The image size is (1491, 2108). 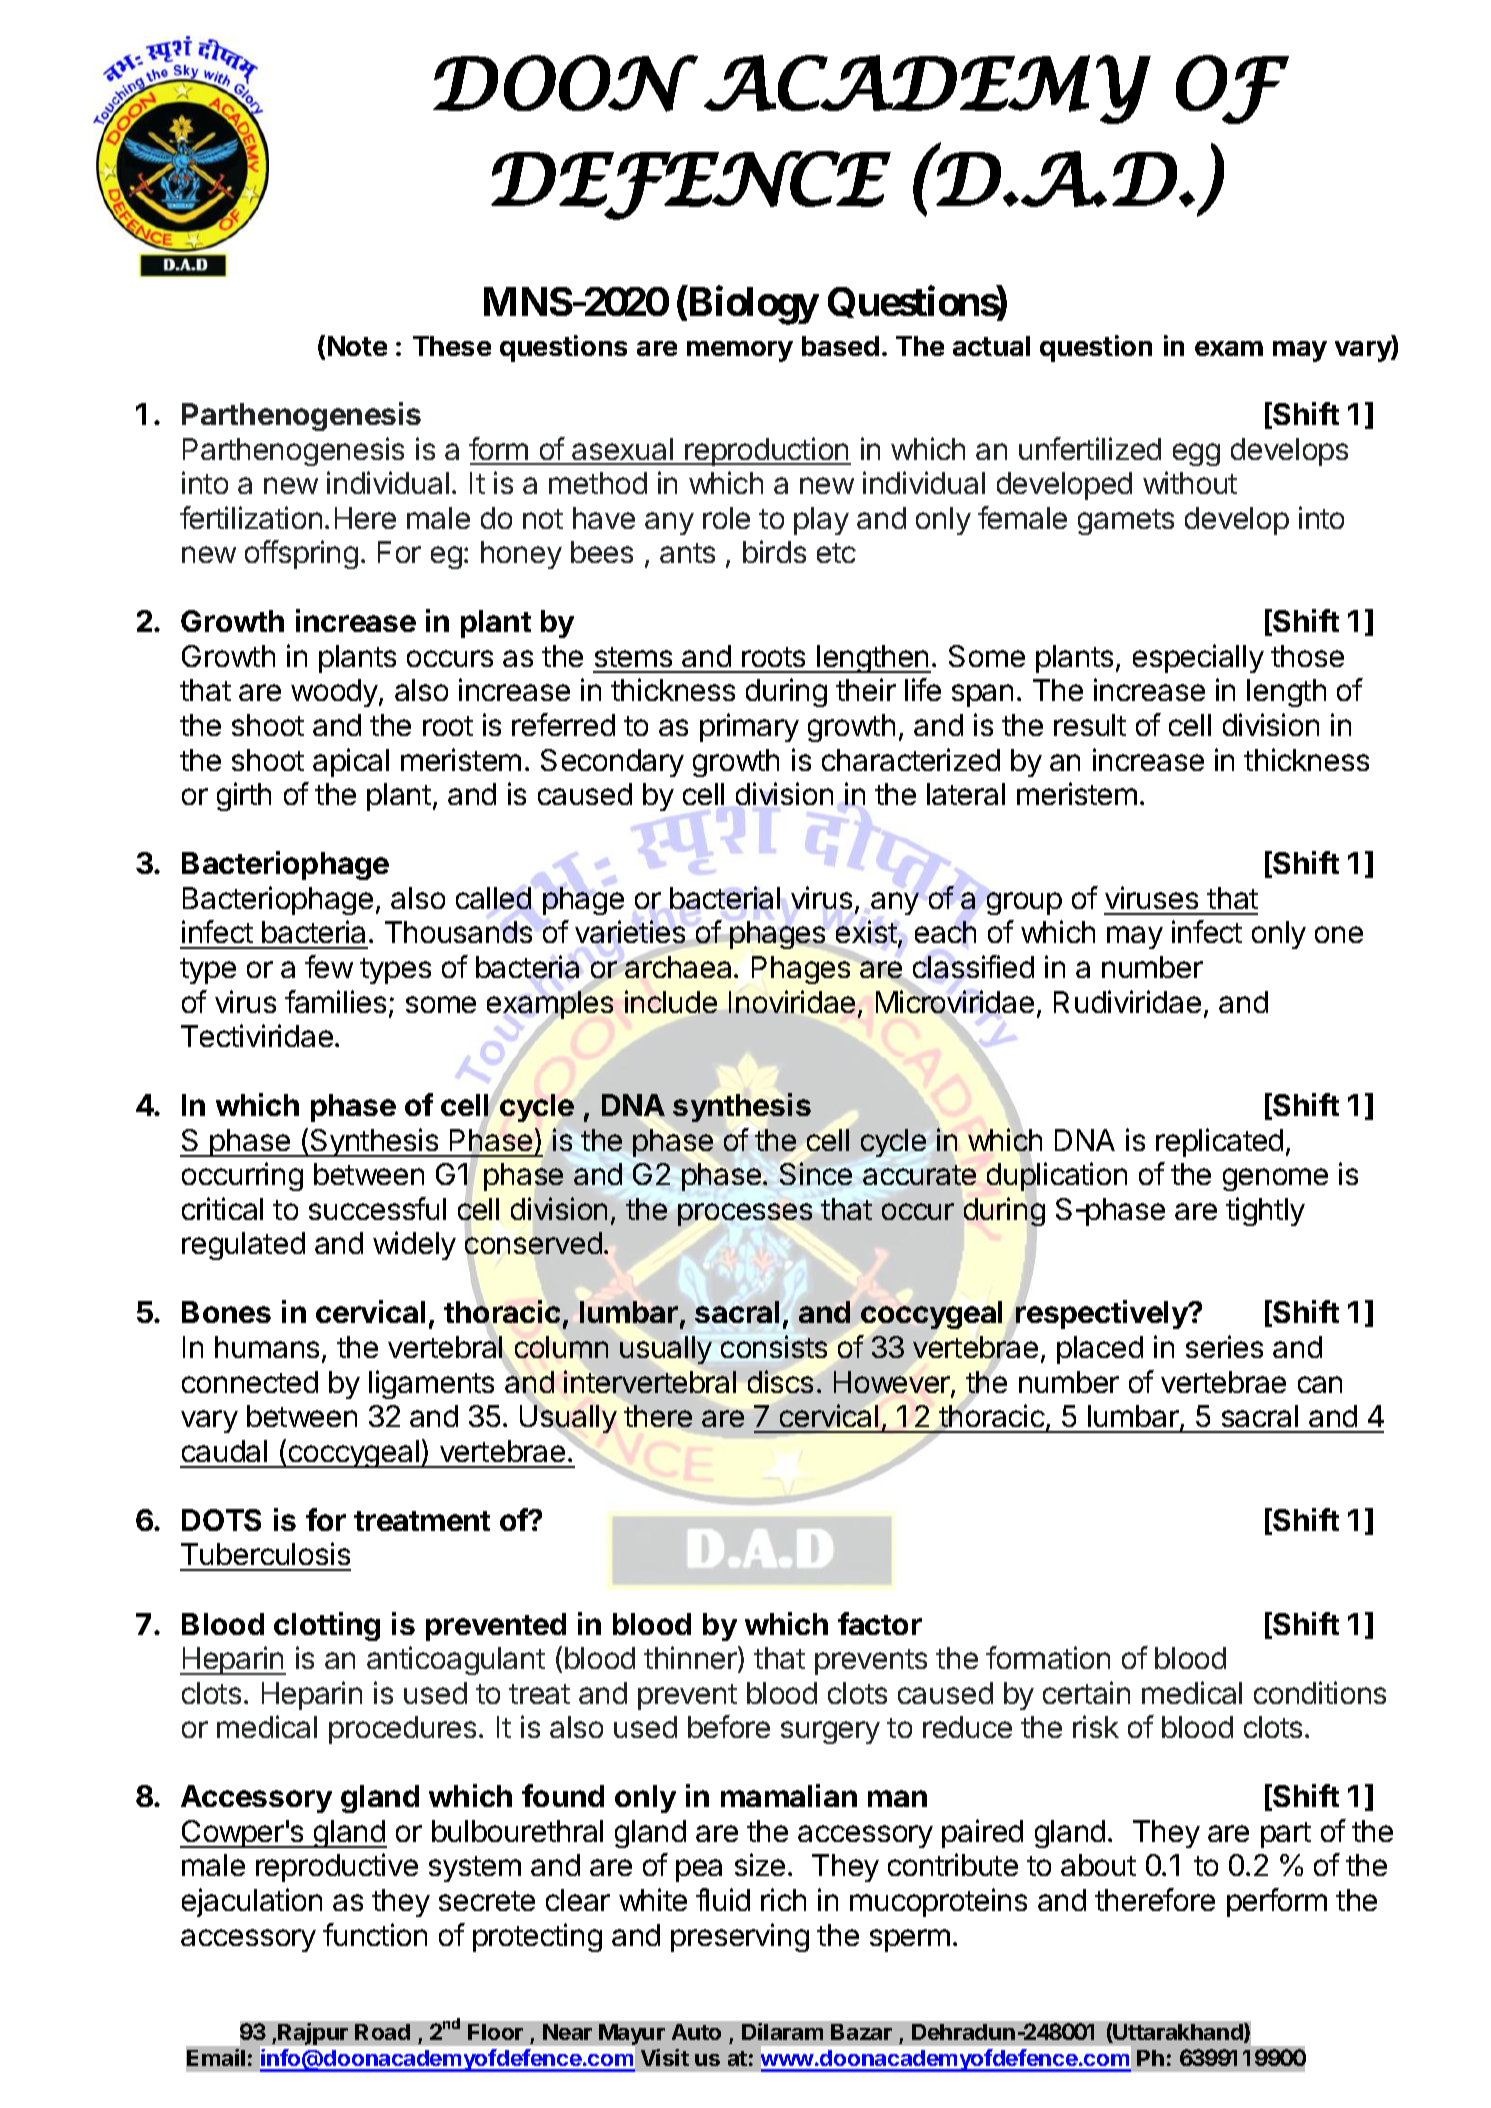 I want to click on processes, so click(x=745, y=1214).
